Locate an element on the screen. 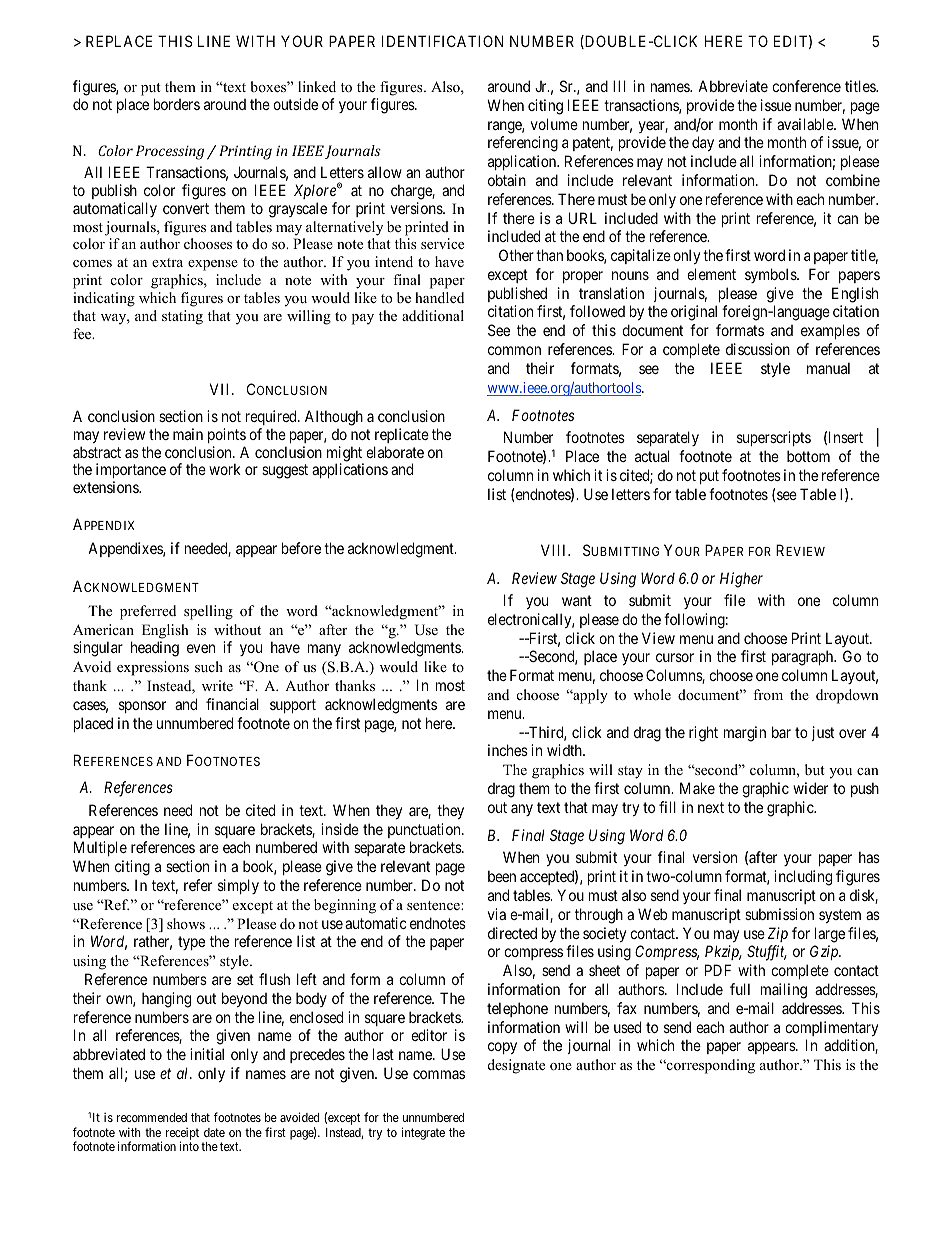  conference is located at coordinates (806, 86).
